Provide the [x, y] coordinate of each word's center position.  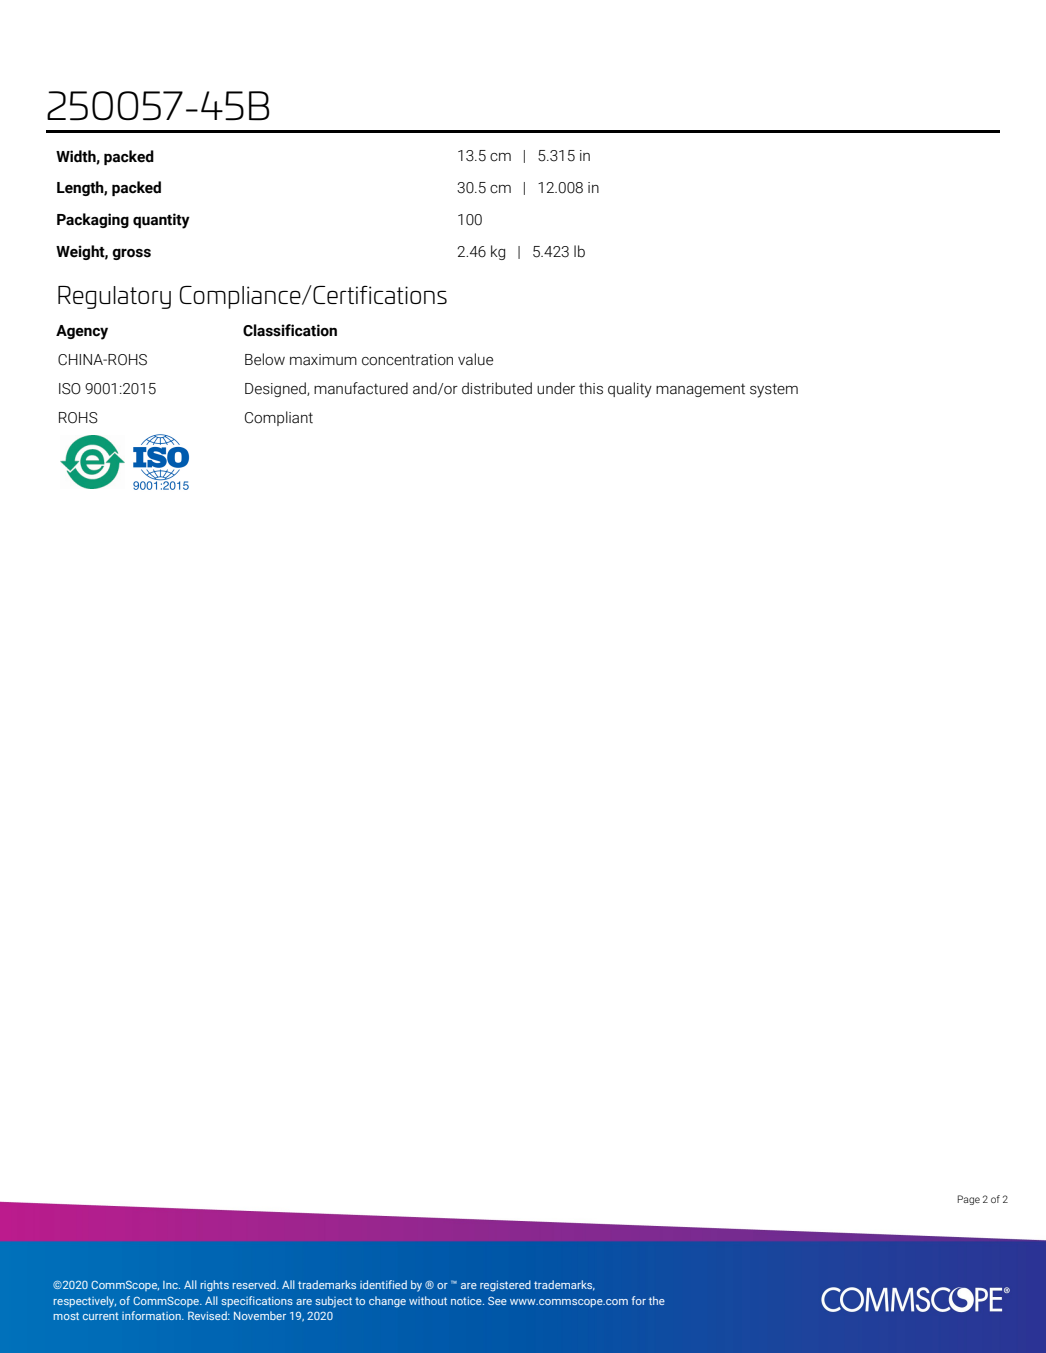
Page [968, 1200]
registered [505, 1286]
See [497, 1301]
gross [131, 254]
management [700, 390]
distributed [497, 388]
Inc [171, 1285]
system [774, 390]
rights [215, 1286]
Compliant [279, 418]
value [475, 359]
